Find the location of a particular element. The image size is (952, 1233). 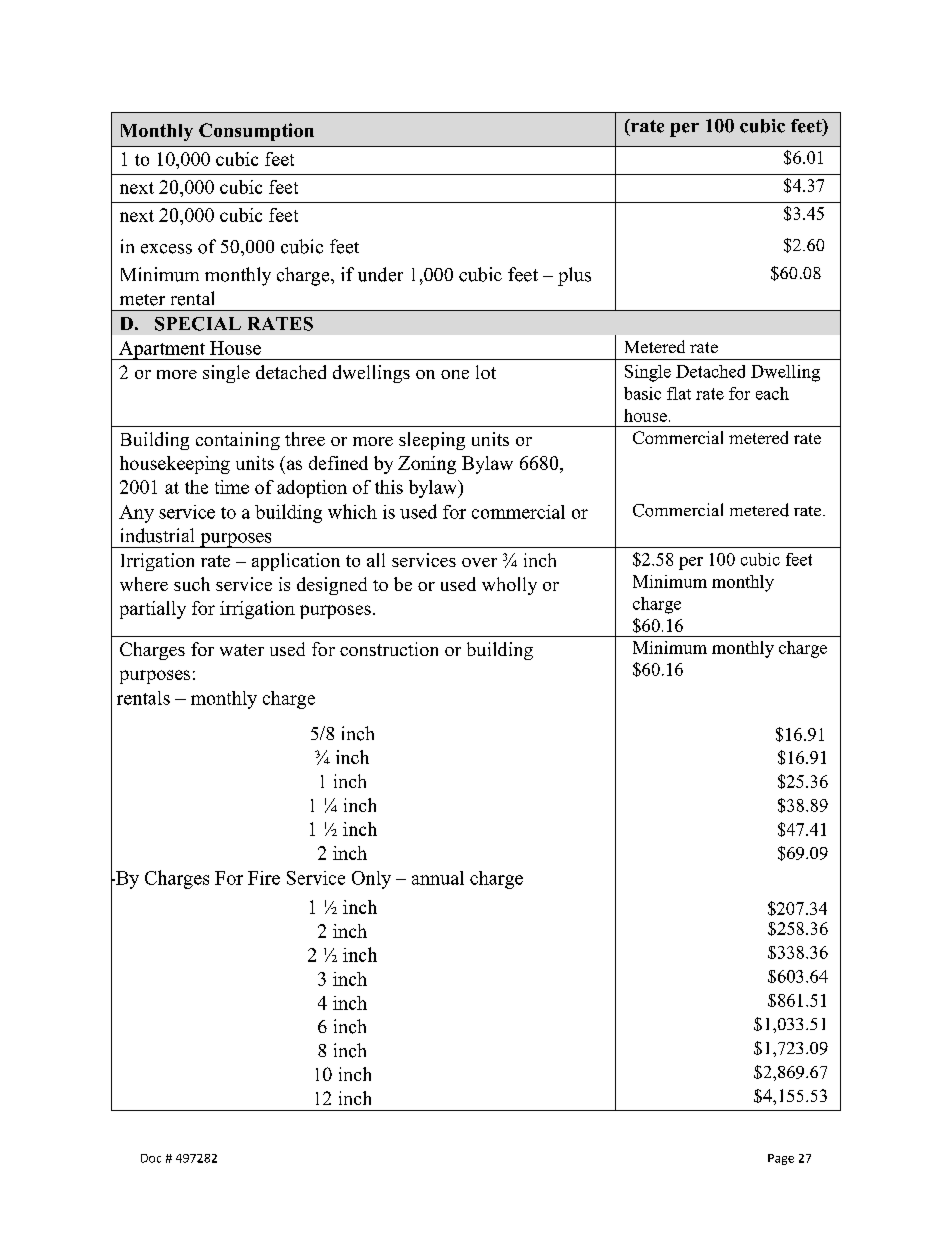

under is located at coordinates (380, 274).
